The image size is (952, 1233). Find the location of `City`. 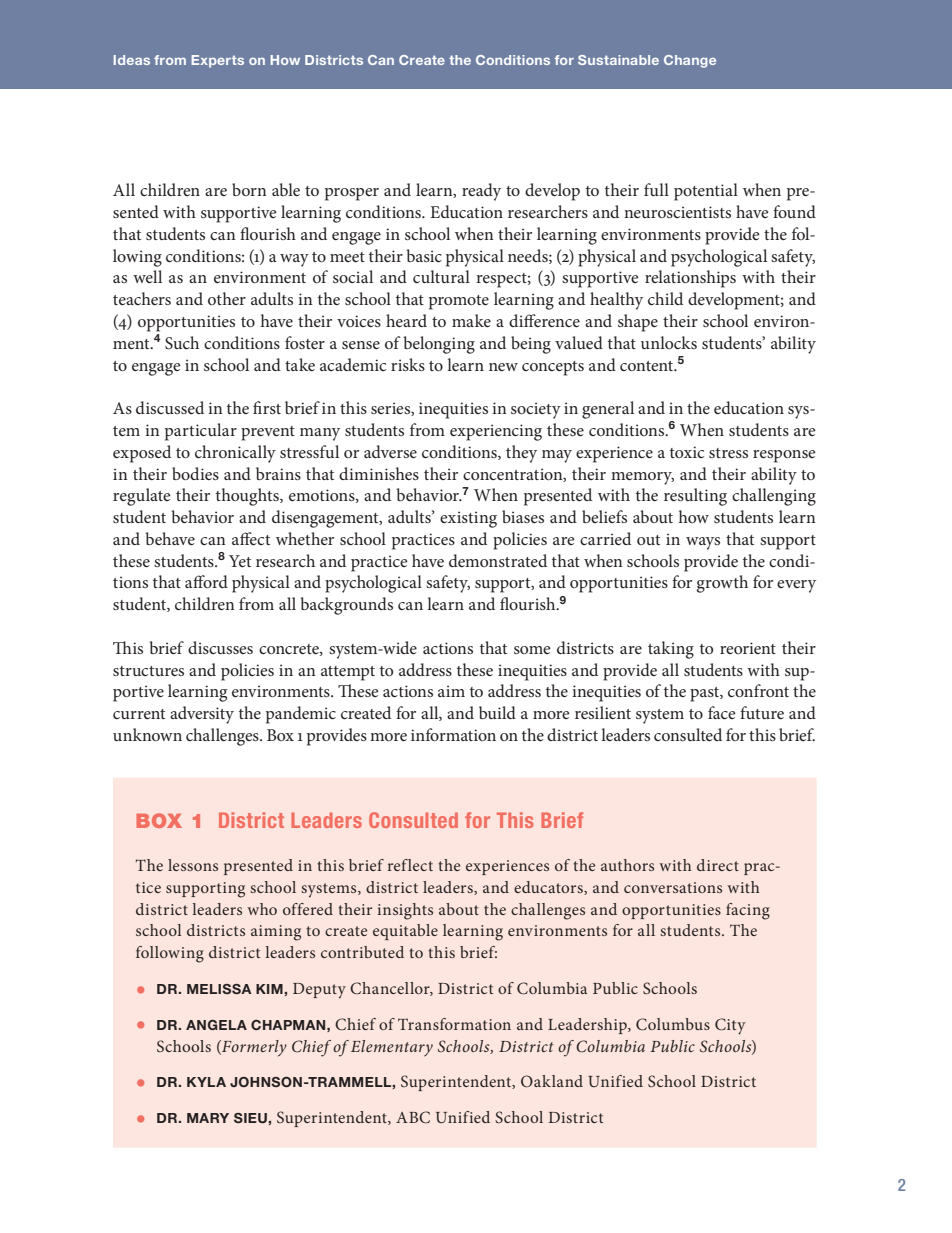

City is located at coordinates (730, 1026).
